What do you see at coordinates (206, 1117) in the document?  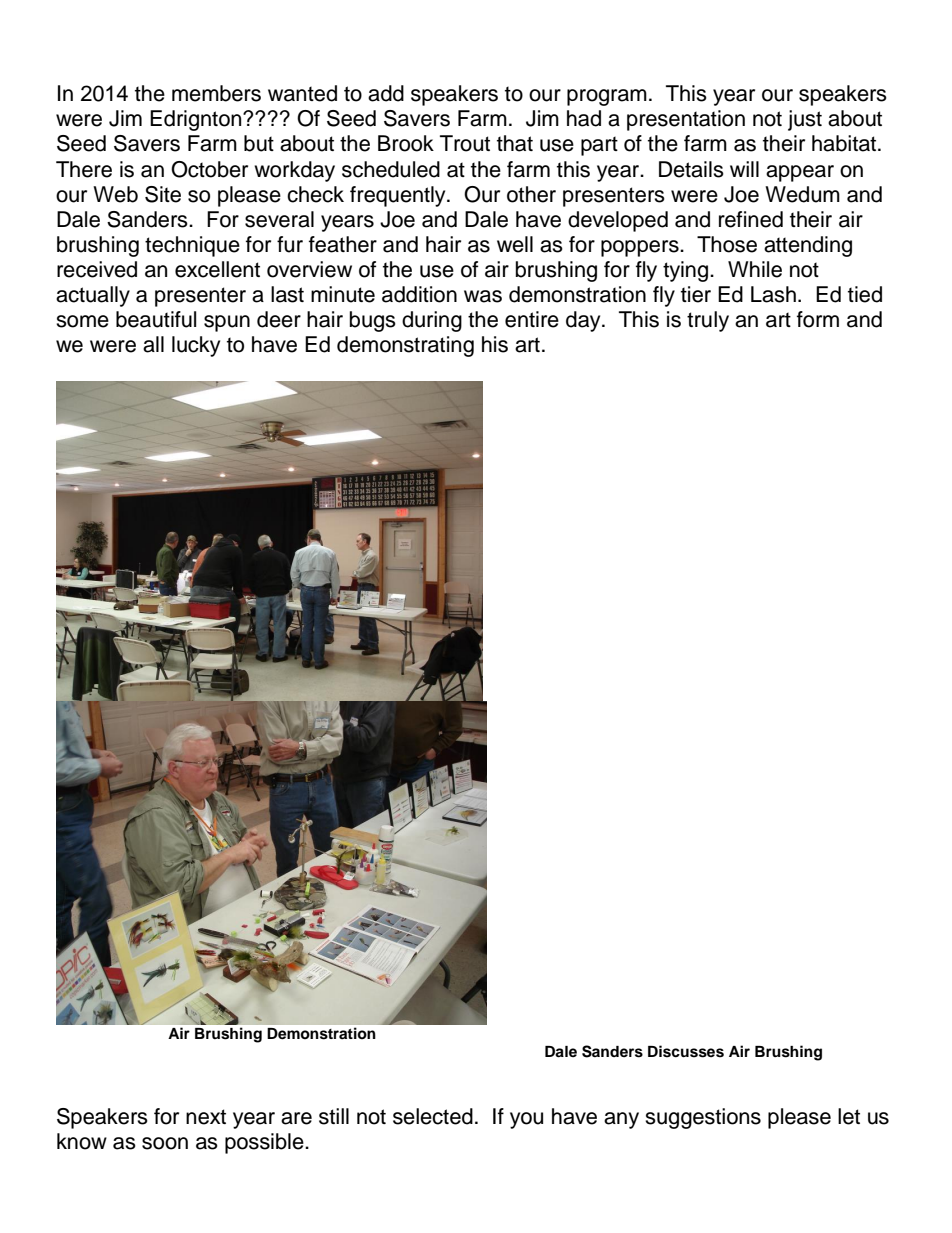 I see `next` at bounding box center [206, 1117].
